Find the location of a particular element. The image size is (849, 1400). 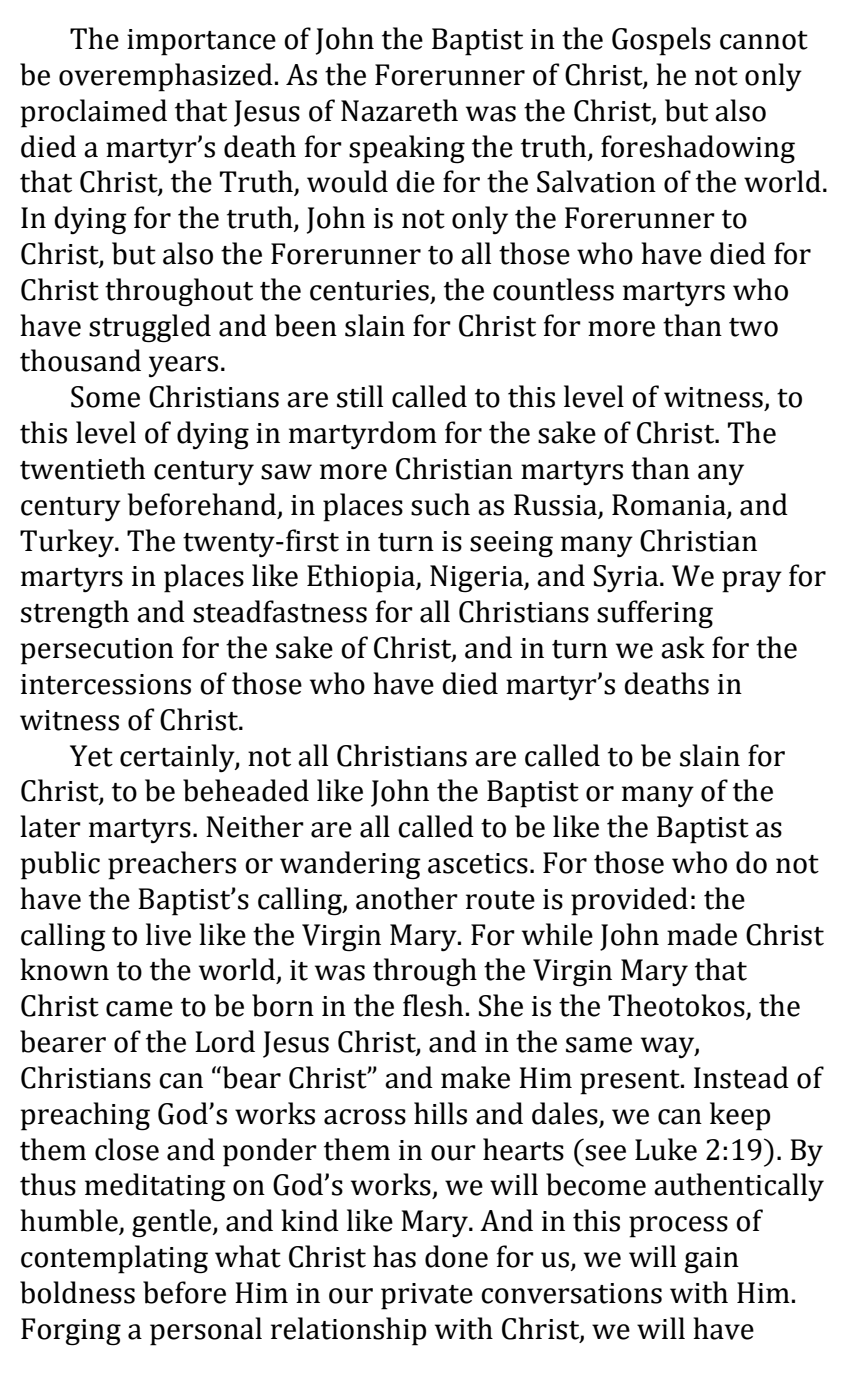

such is located at coordinates (440, 504).
